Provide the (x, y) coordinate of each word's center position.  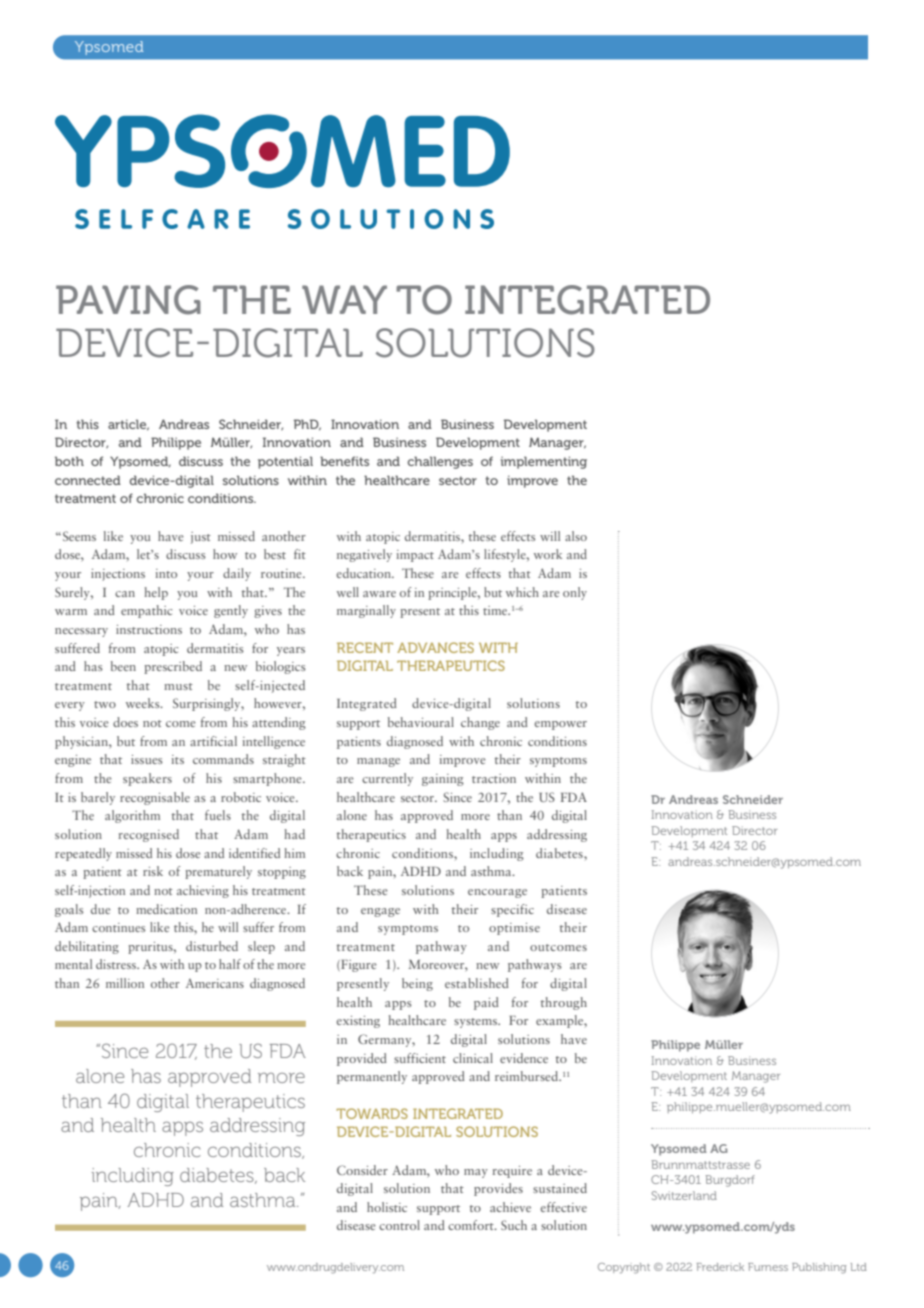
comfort (472, 1225)
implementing (544, 462)
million (125, 983)
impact (415, 556)
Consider (362, 1170)
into (166, 573)
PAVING (128, 300)
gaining (443, 780)
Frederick (720, 1267)
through (564, 1003)
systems (476, 1023)
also (576, 536)
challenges (440, 462)
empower (560, 725)
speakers (147, 779)
